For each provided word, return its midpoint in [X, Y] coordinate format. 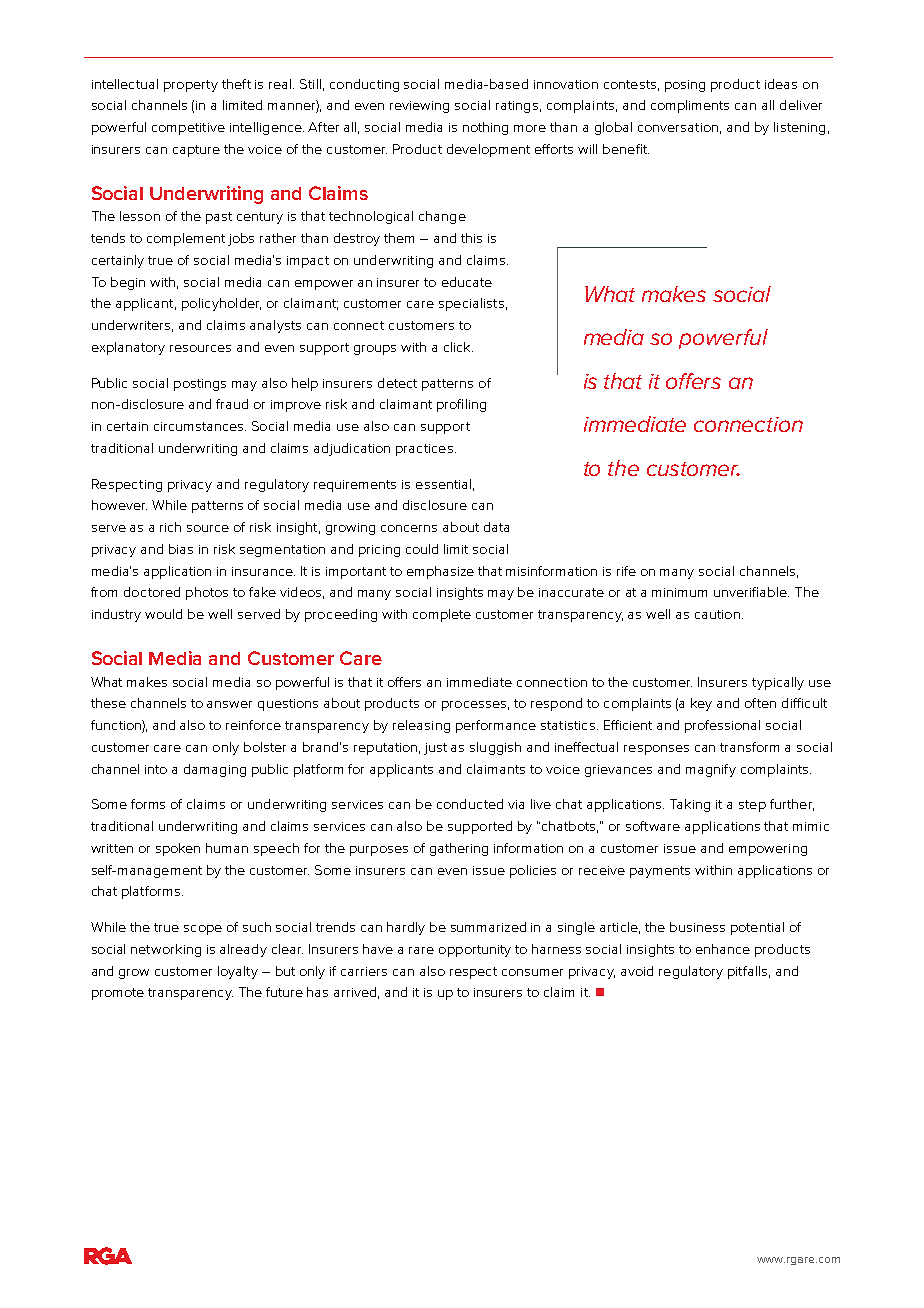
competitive [188, 129]
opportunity [475, 951]
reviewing [419, 107]
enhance [723, 949]
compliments [690, 106]
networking [166, 950]
